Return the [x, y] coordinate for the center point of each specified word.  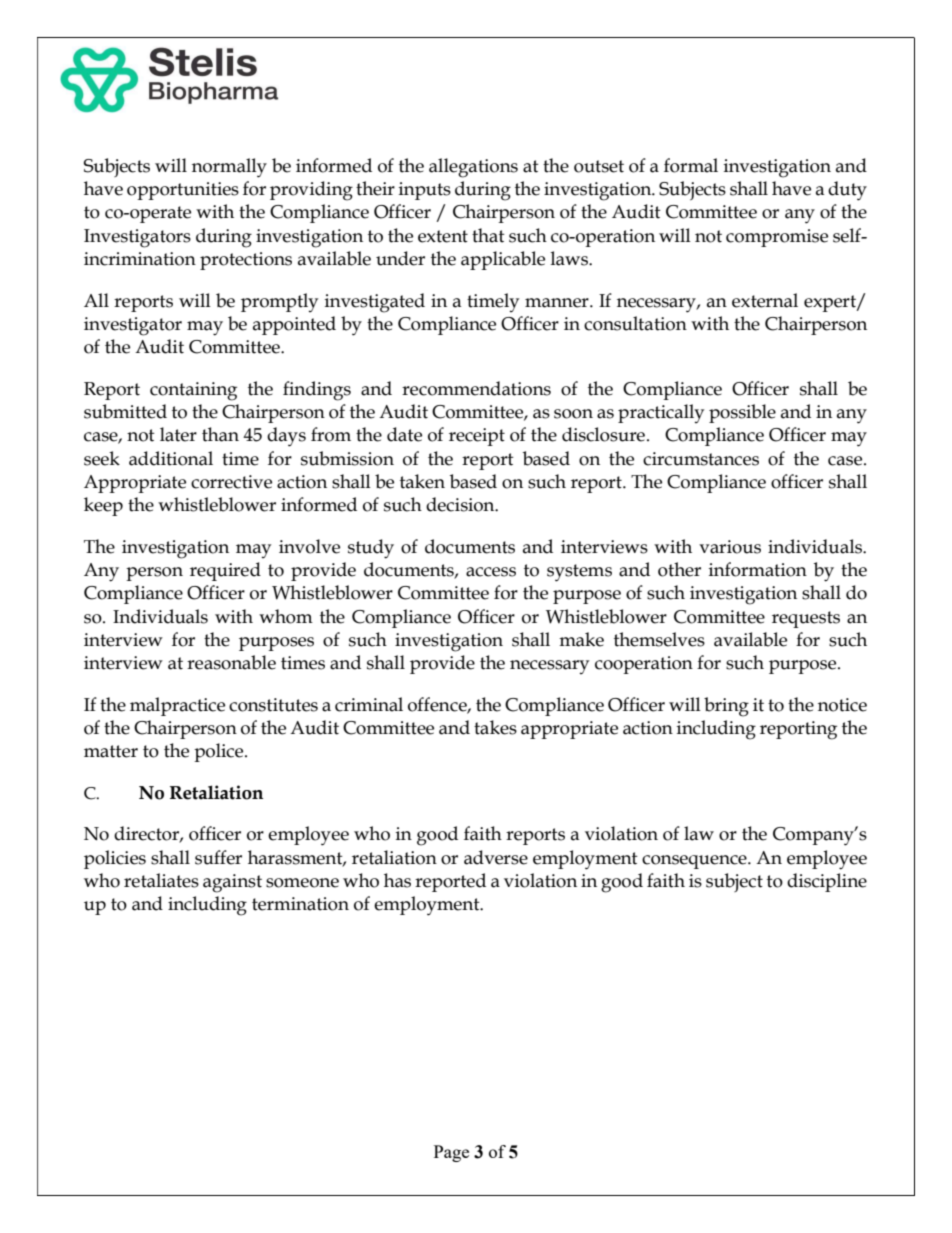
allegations [473, 168]
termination [300, 904]
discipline [827, 882]
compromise [777, 238]
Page [451, 1153]
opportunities [183, 191]
